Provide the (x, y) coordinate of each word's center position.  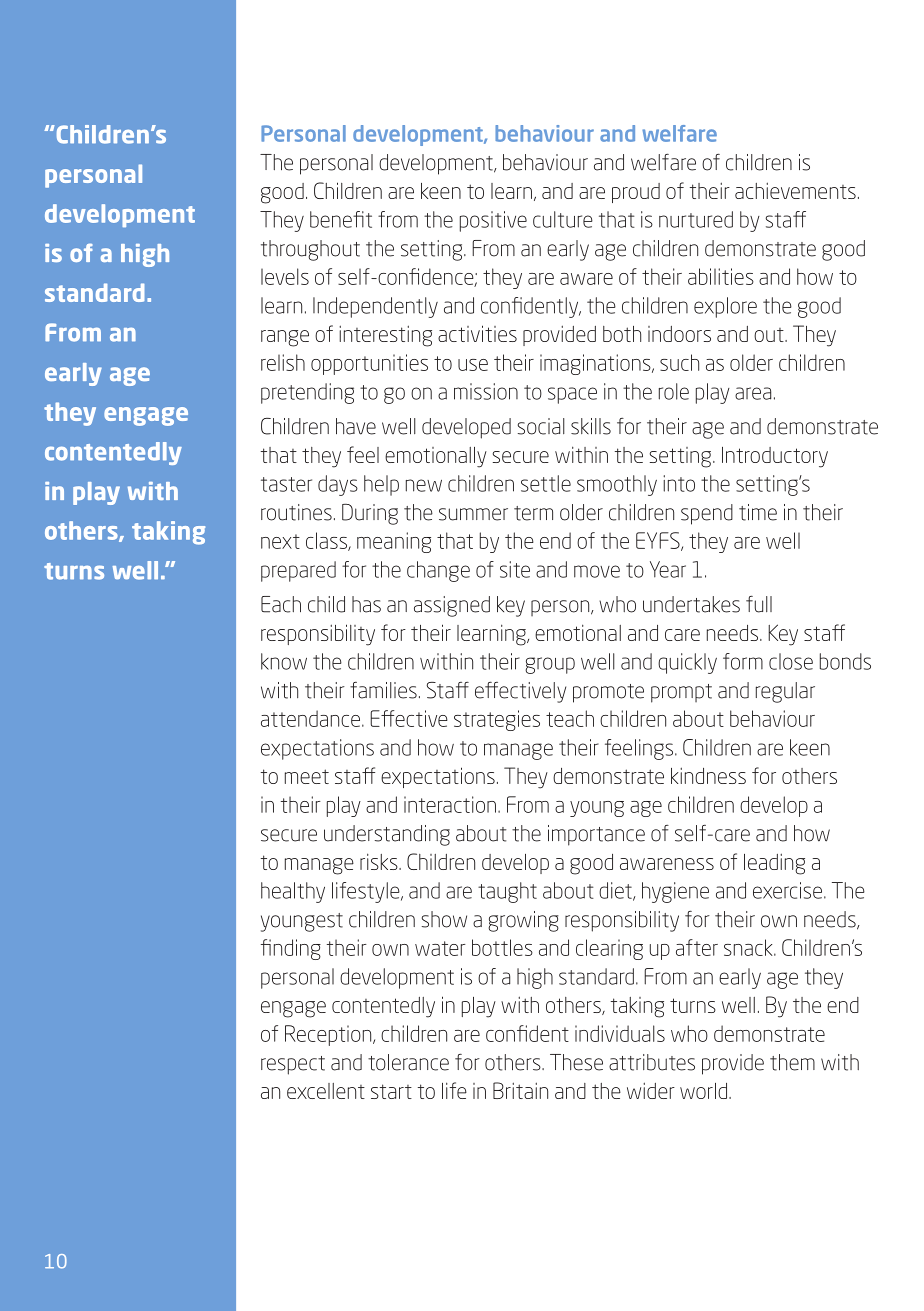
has (366, 604)
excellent (326, 1091)
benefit (341, 219)
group (550, 665)
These (576, 1062)
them (792, 1062)
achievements (795, 190)
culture (563, 219)
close (791, 661)
